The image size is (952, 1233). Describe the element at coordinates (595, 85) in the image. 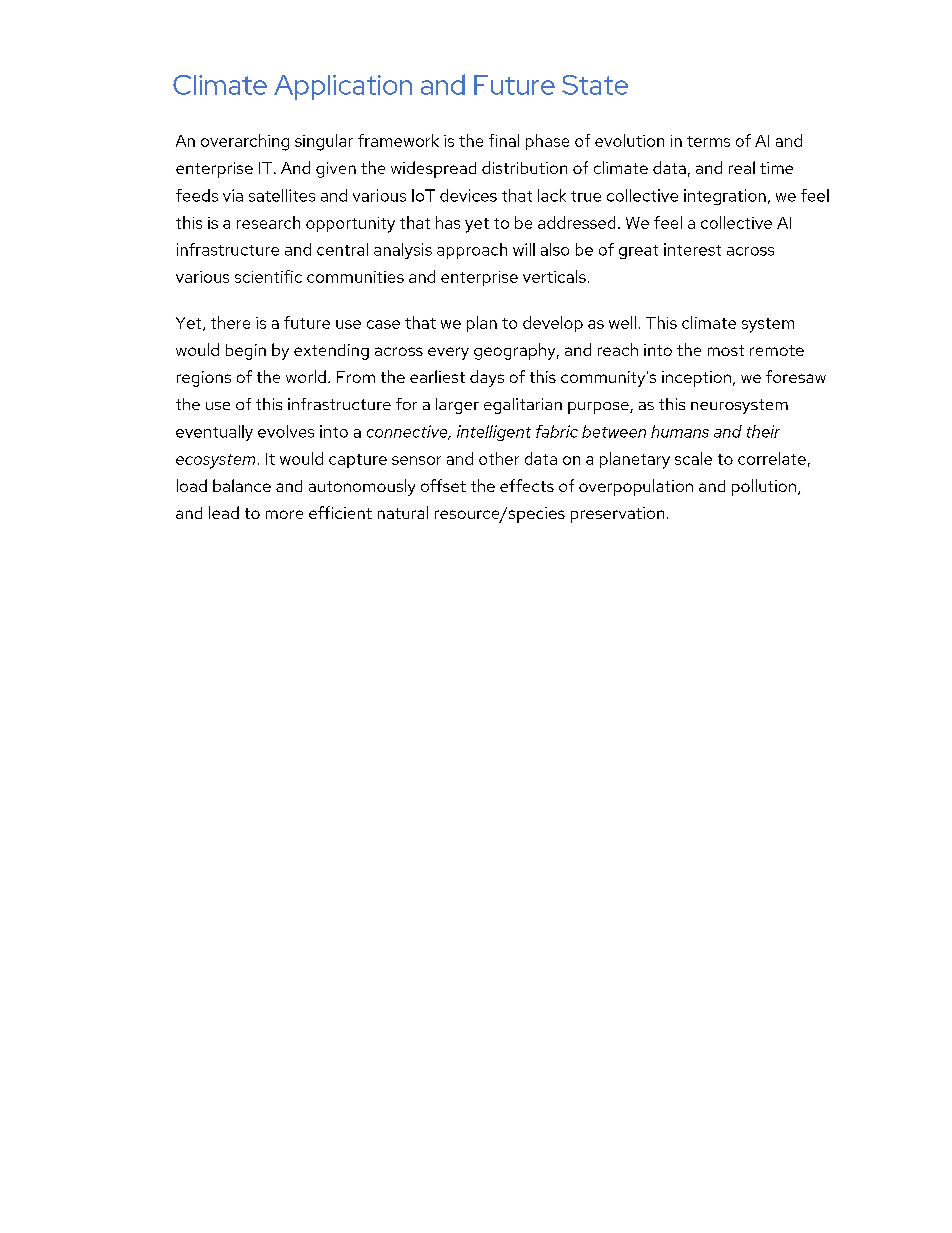

I see `State` at that location.
